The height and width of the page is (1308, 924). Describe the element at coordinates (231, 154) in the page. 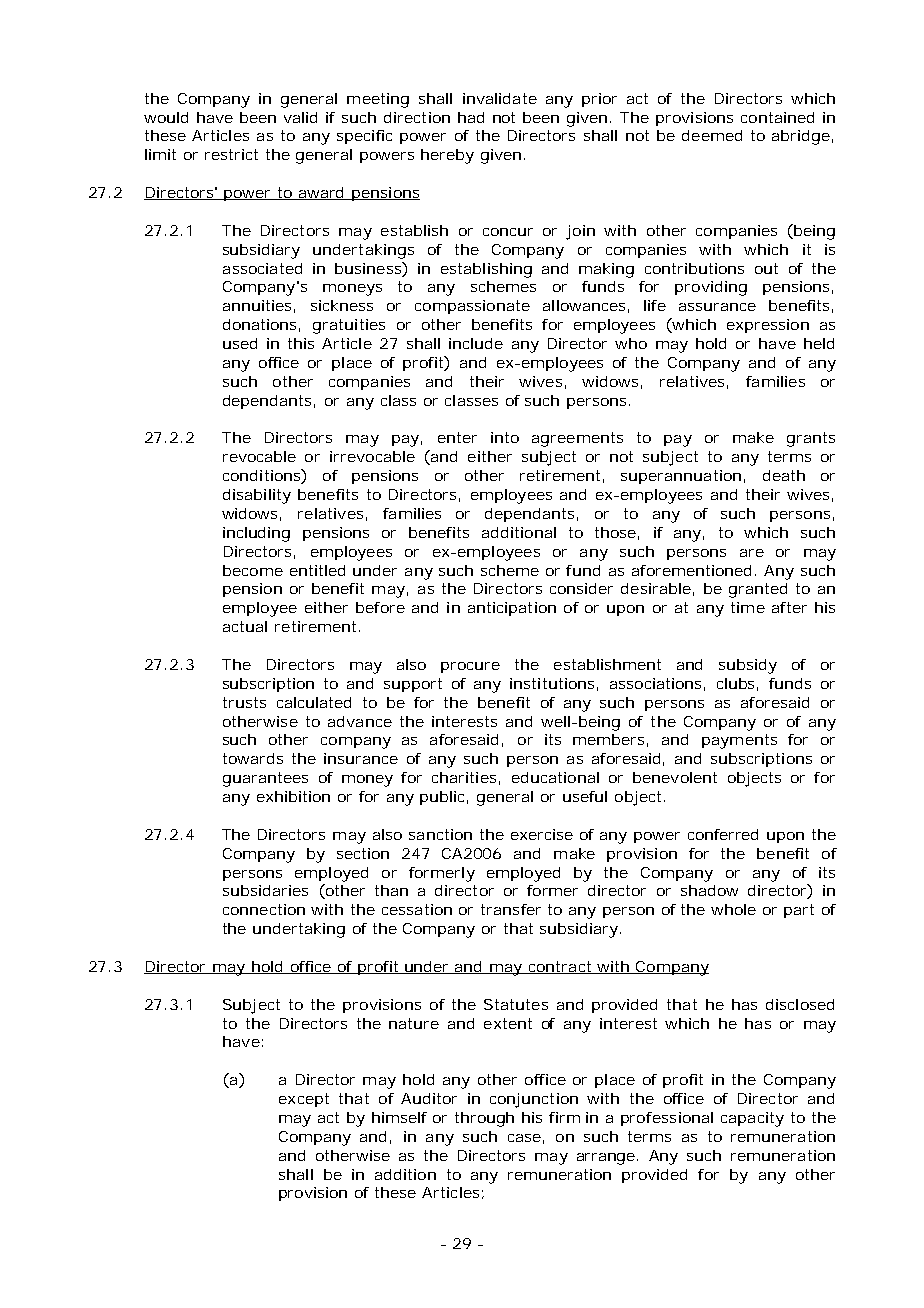

I see `restrict` at that location.
